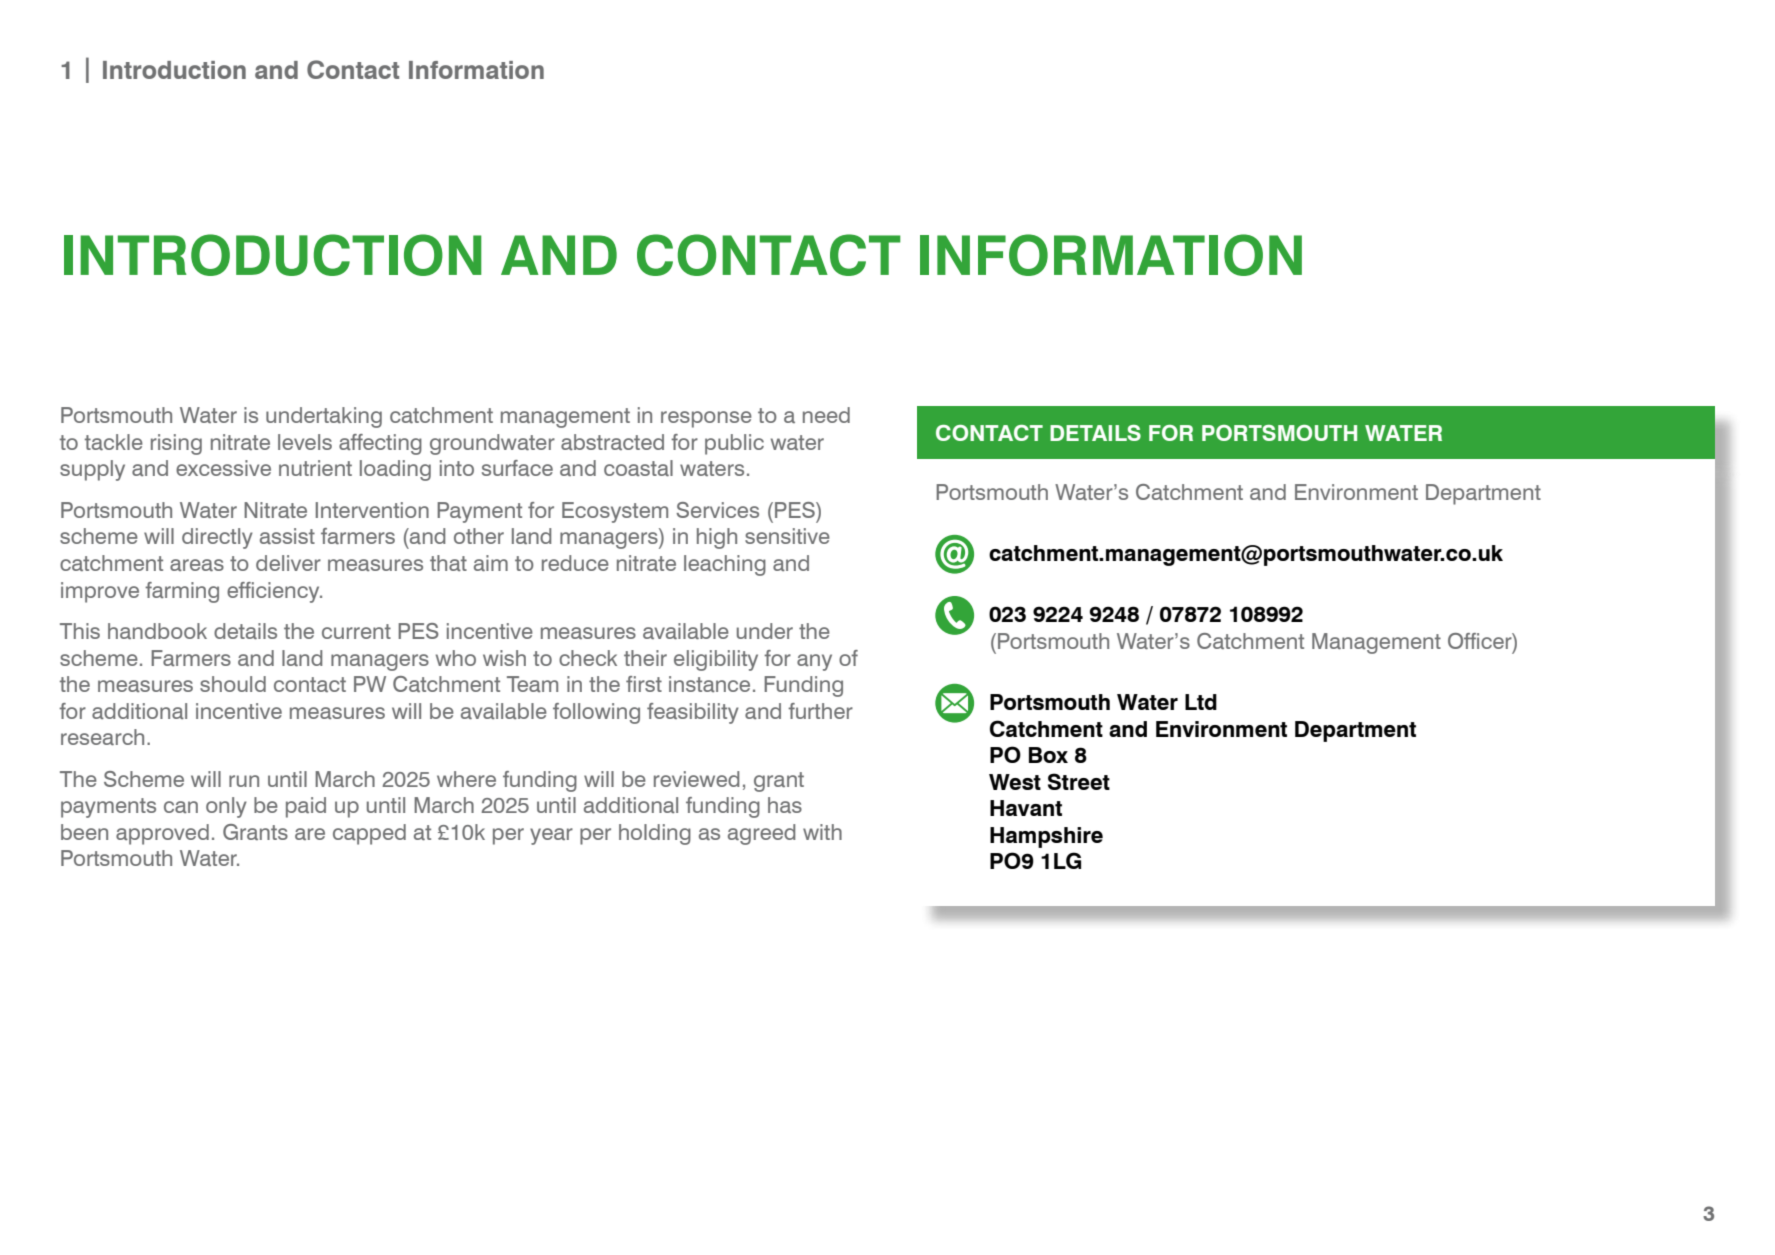 The width and height of the page is (1775, 1255). What do you see at coordinates (826, 415) in the page?
I see `need` at bounding box center [826, 415].
